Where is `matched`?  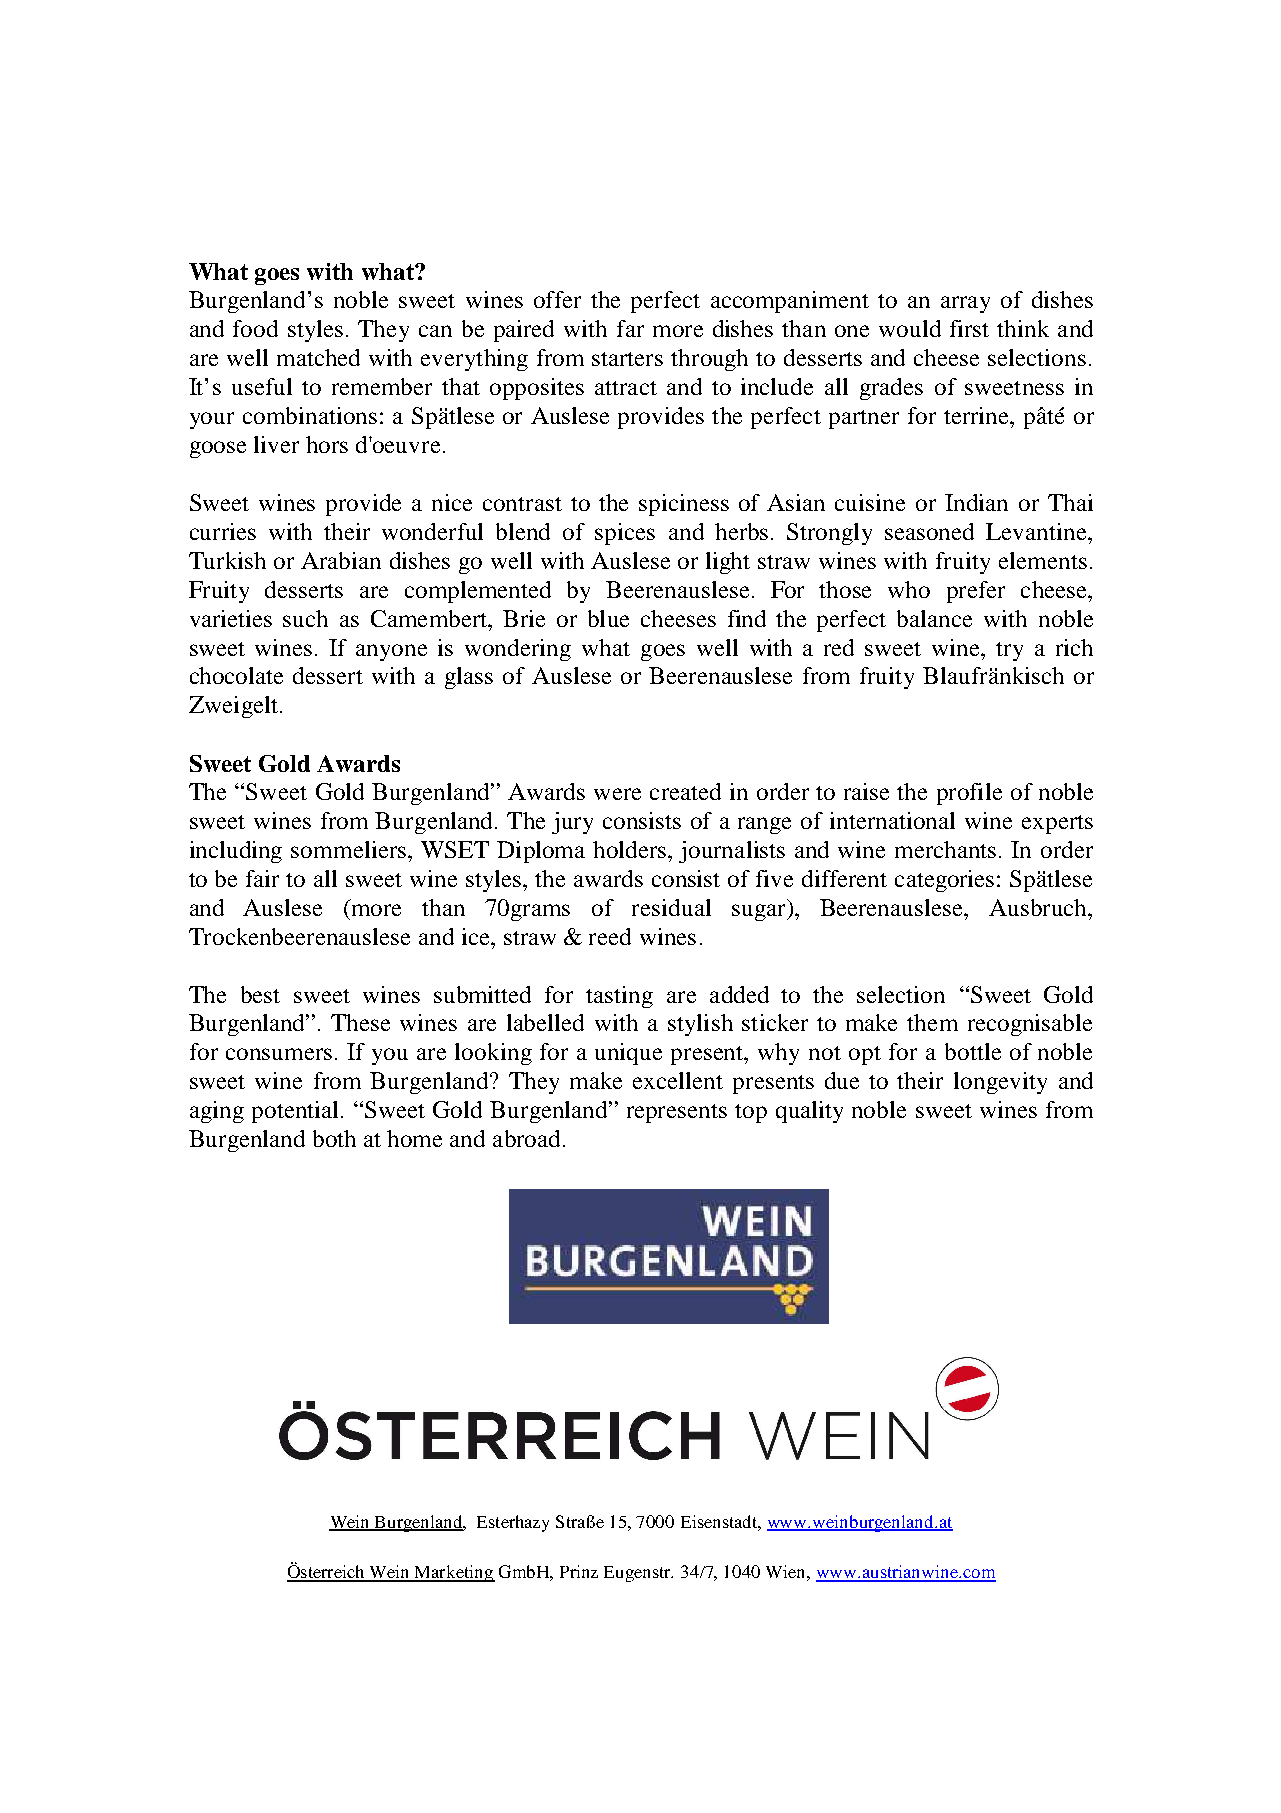
matched is located at coordinates (318, 357).
